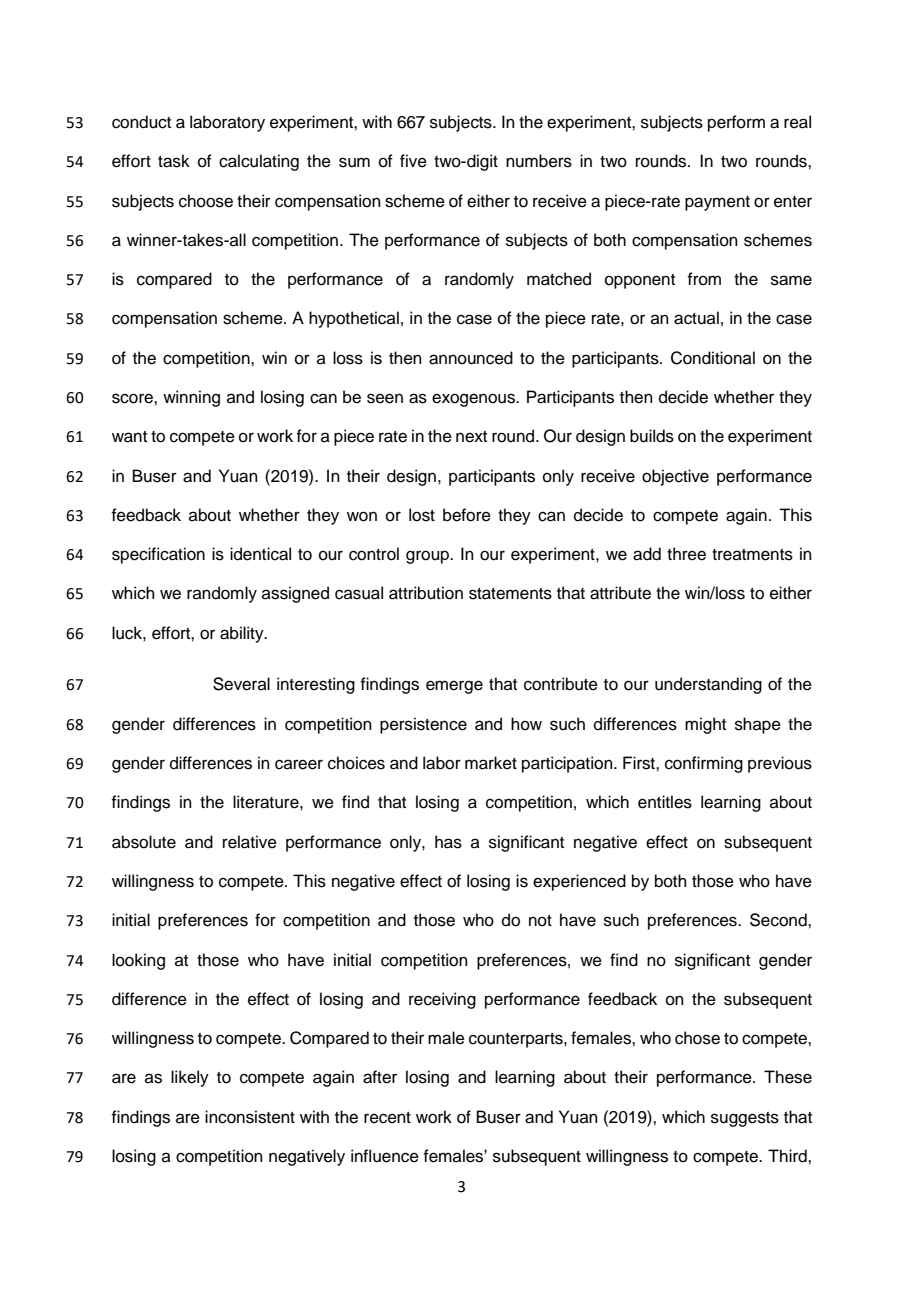 This image has width=924, height=1308. What do you see at coordinates (745, 1119) in the image?
I see `suggests` at bounding box center [745, 1119].
